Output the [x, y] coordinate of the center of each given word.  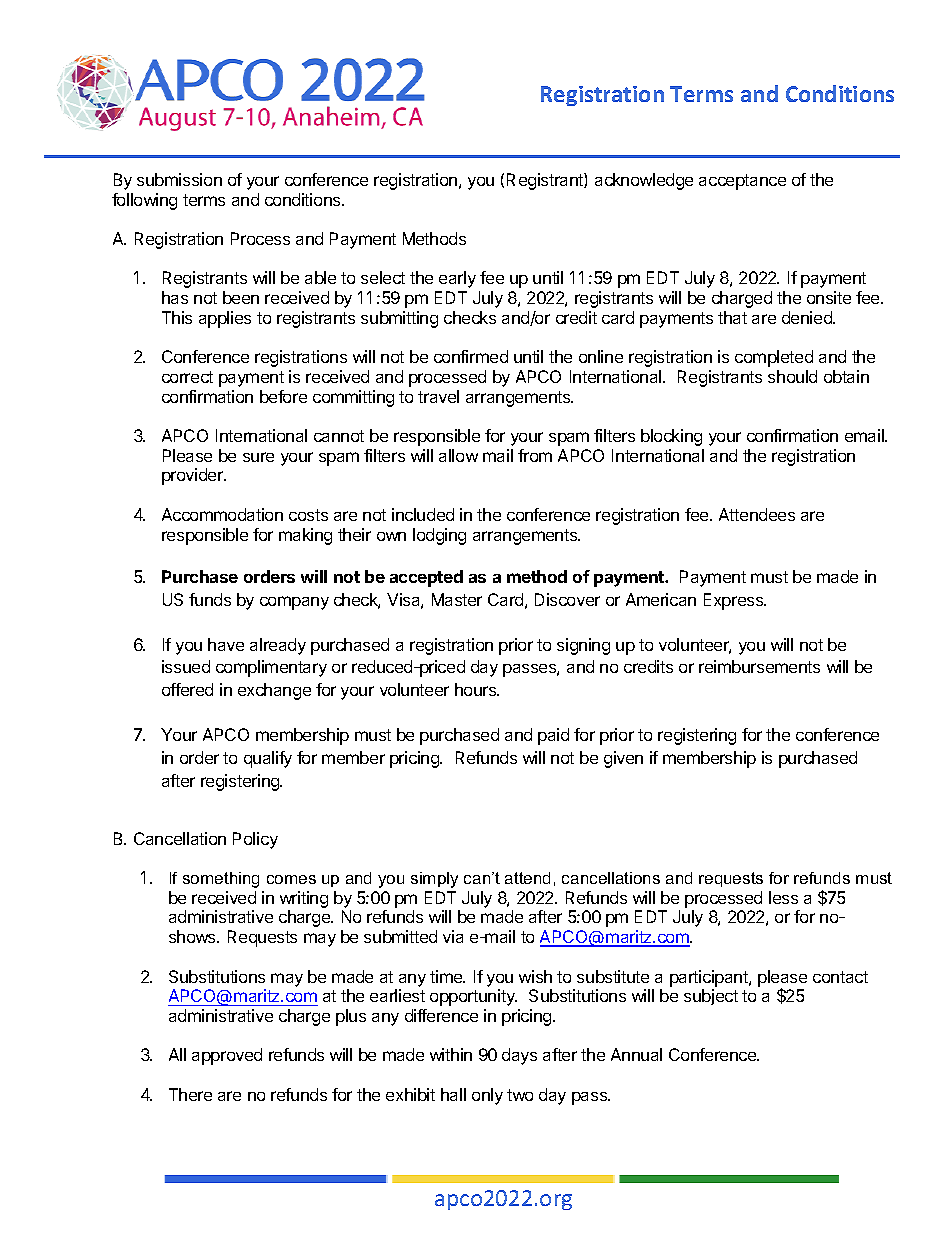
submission [179, 179]
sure [258, 457]
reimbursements [759, 666]
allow [458, 455]
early [457, 279]
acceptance [742, 182]
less [783, 897]
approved [227, 1056]
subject [711, 997]
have [226, 644]
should [792, 376]
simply [434, 880]
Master [457, 599]
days [519, 1056]
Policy [255, 840]
